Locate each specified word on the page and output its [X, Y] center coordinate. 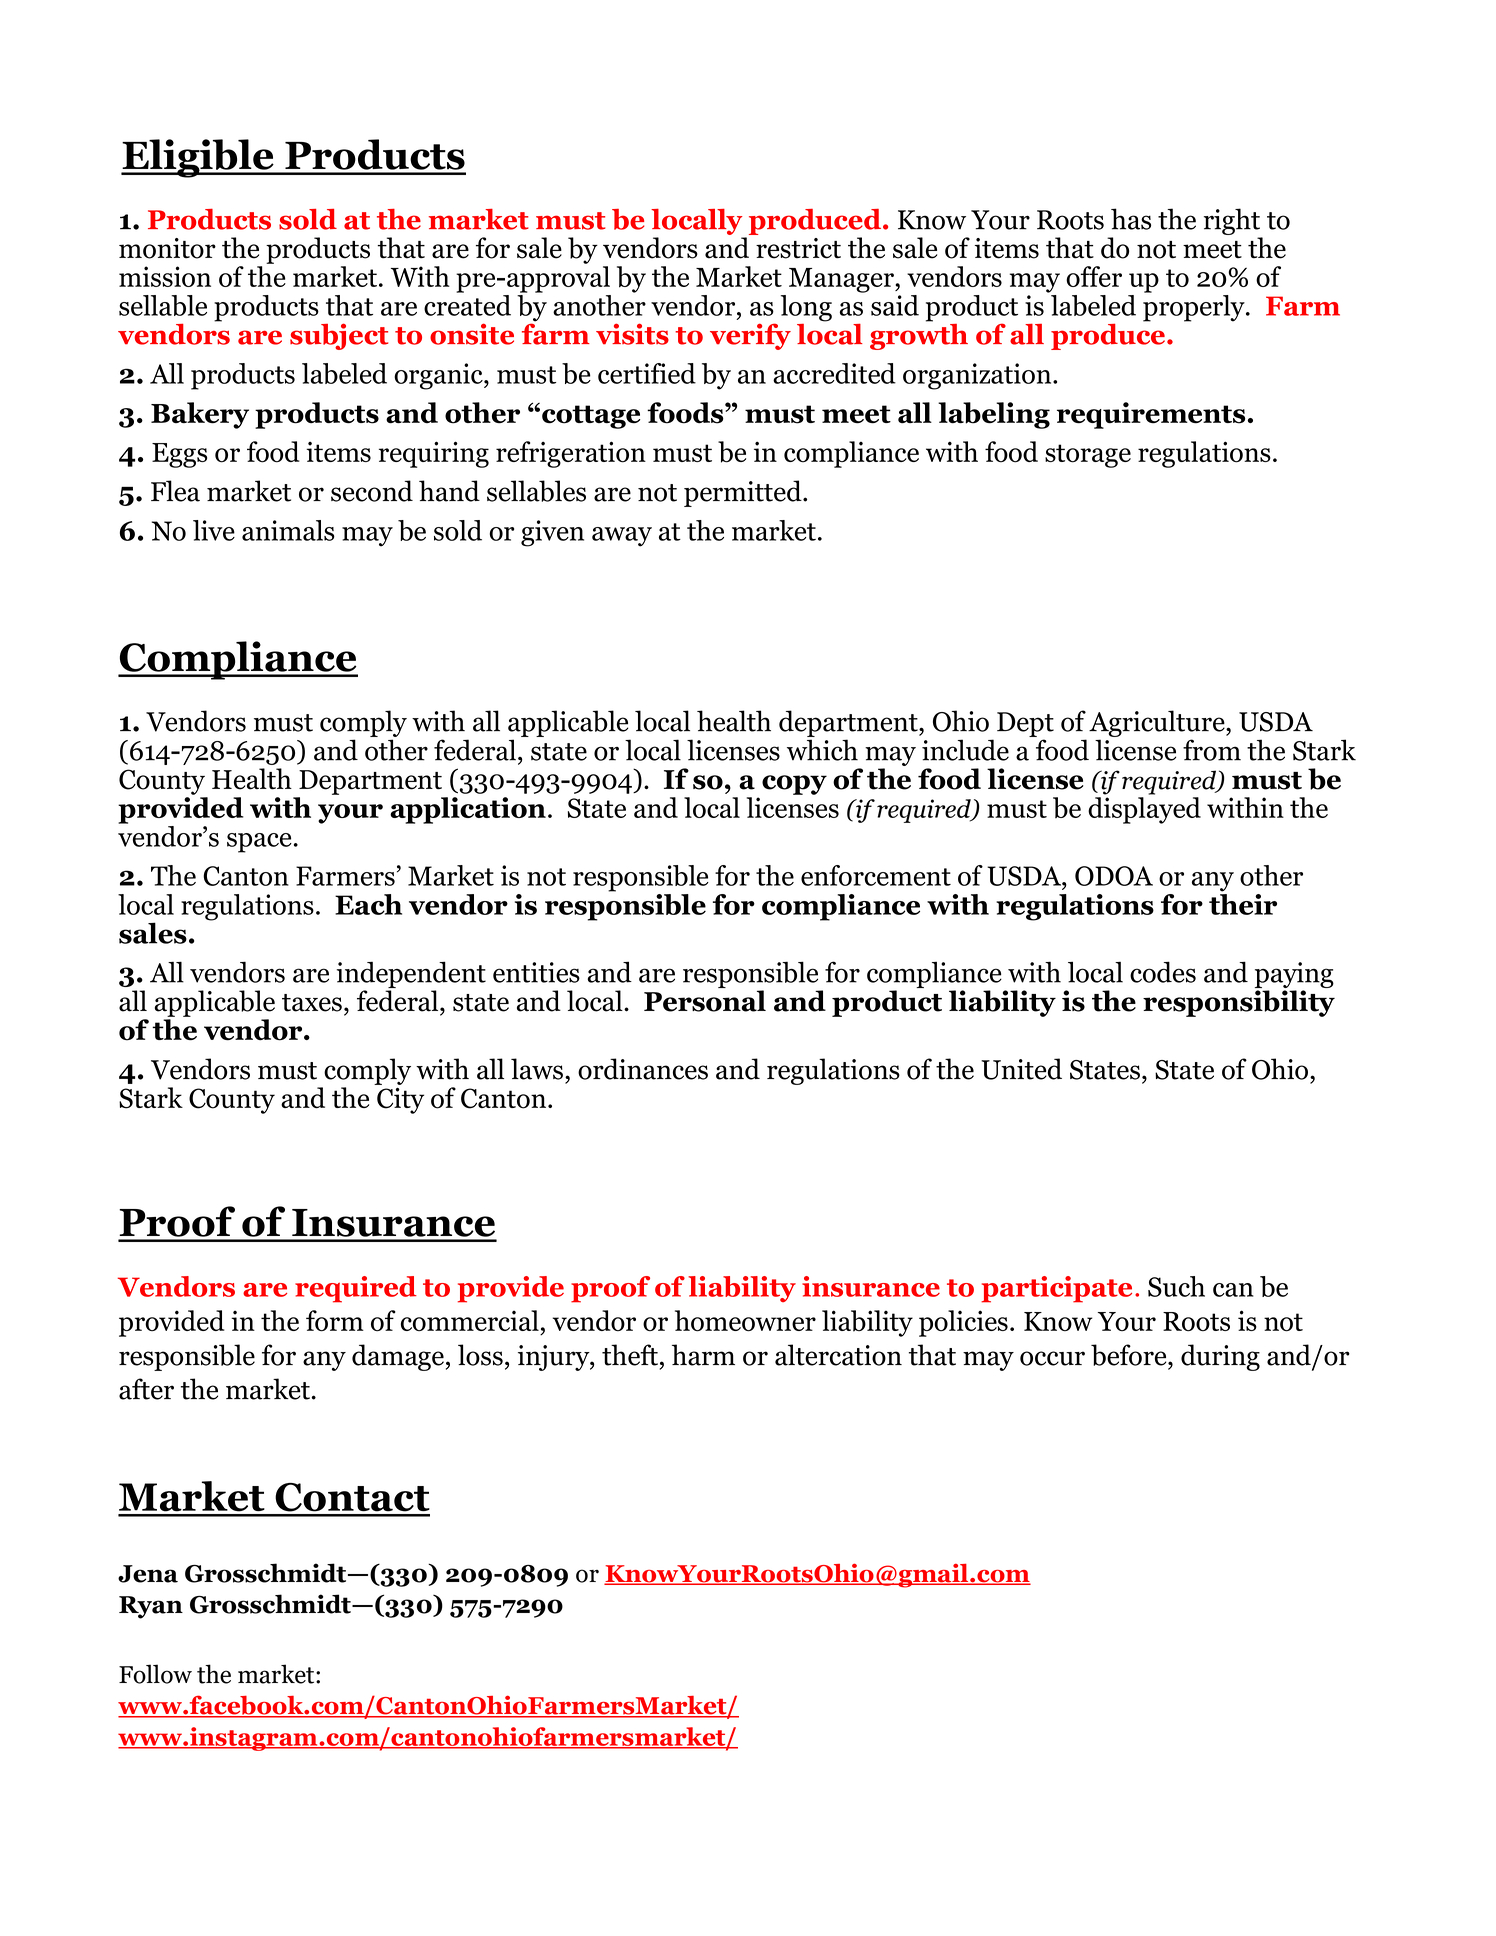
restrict [798, 248]
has [1131, 219]
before [1130, 1355]
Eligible [198, 158]
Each [368, 904]
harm [703, 1355]
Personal [705, 1001]
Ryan [151, 1607]
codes [1163, 972]
